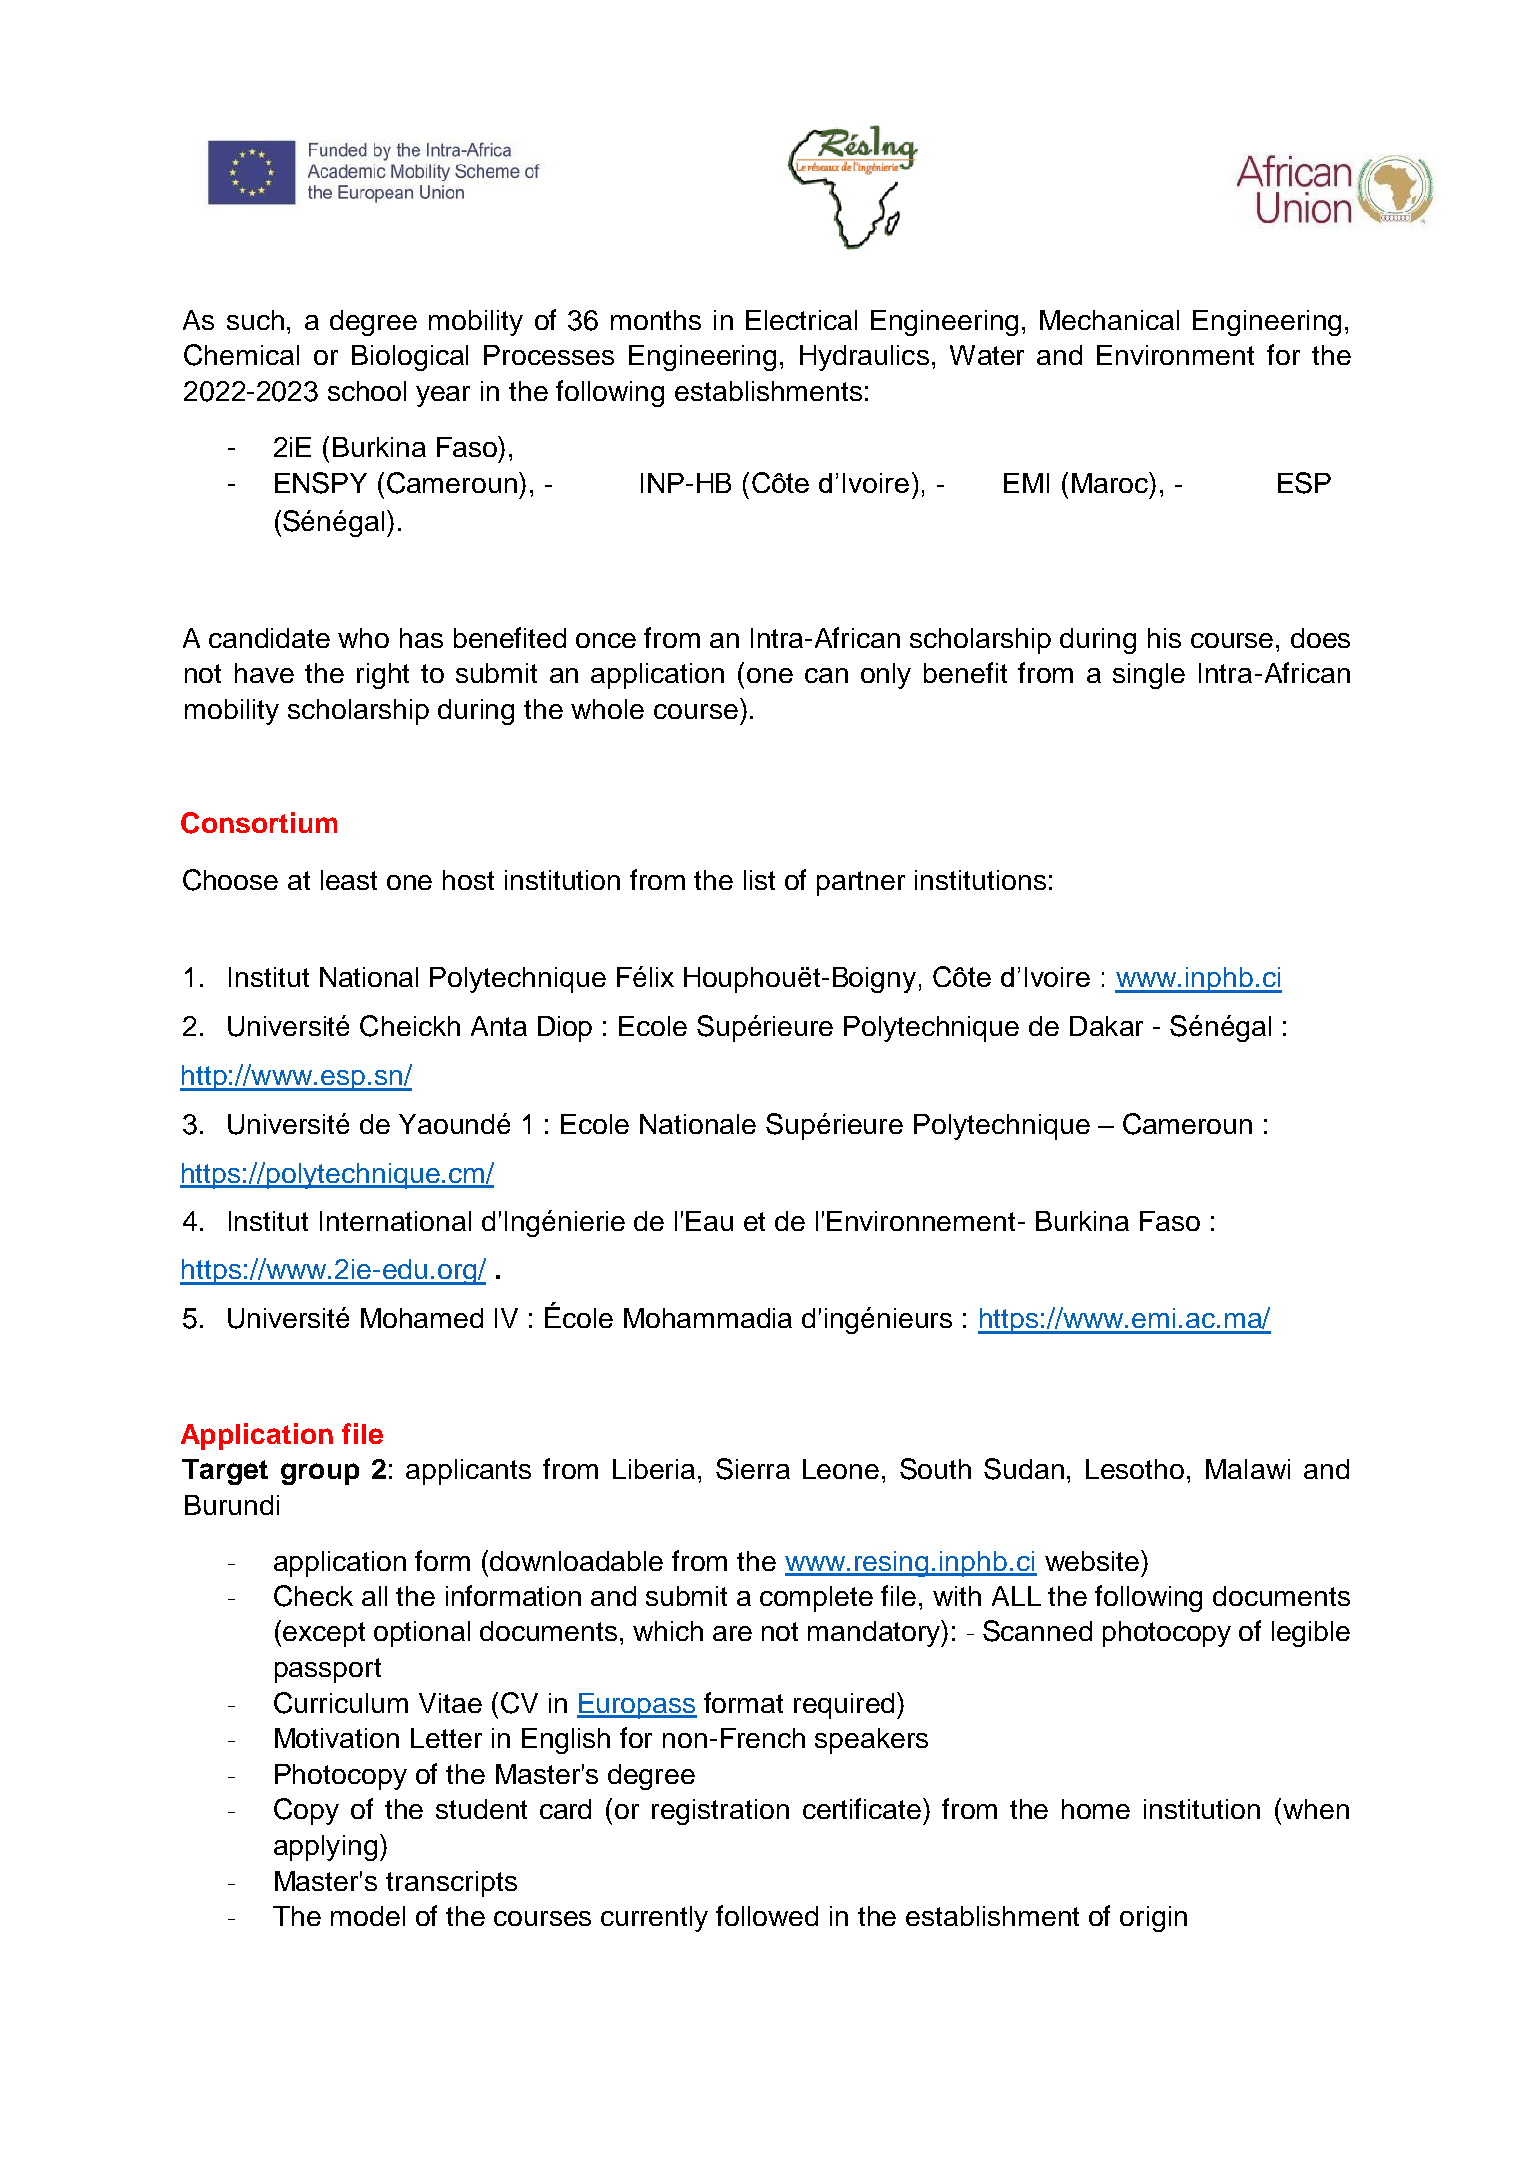  What do you see at coordinates (325, 1848) in the image?
I see `applying` at bounding box center [325, 1848].
